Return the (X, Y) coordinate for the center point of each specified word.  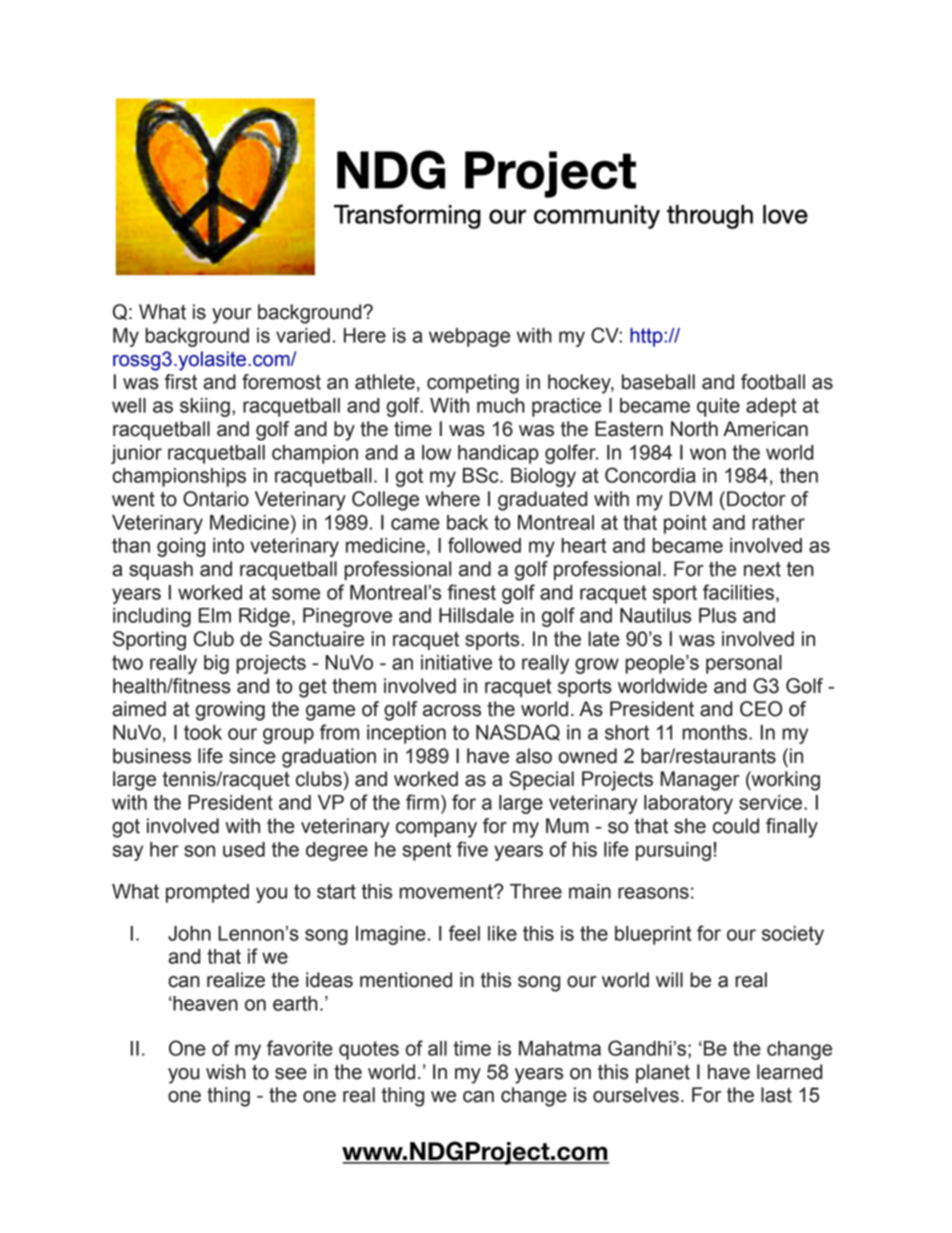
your (232, 316)
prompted (207, 893)
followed (484, 545)
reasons (653, 893)
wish (226, 1072)
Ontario (216, 499)
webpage (469, 337)
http (647, 337)
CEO (761, 709)
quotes (369, 1050)
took (203, 732)
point (685, 524)
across (452, 711)
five (472, 849)
